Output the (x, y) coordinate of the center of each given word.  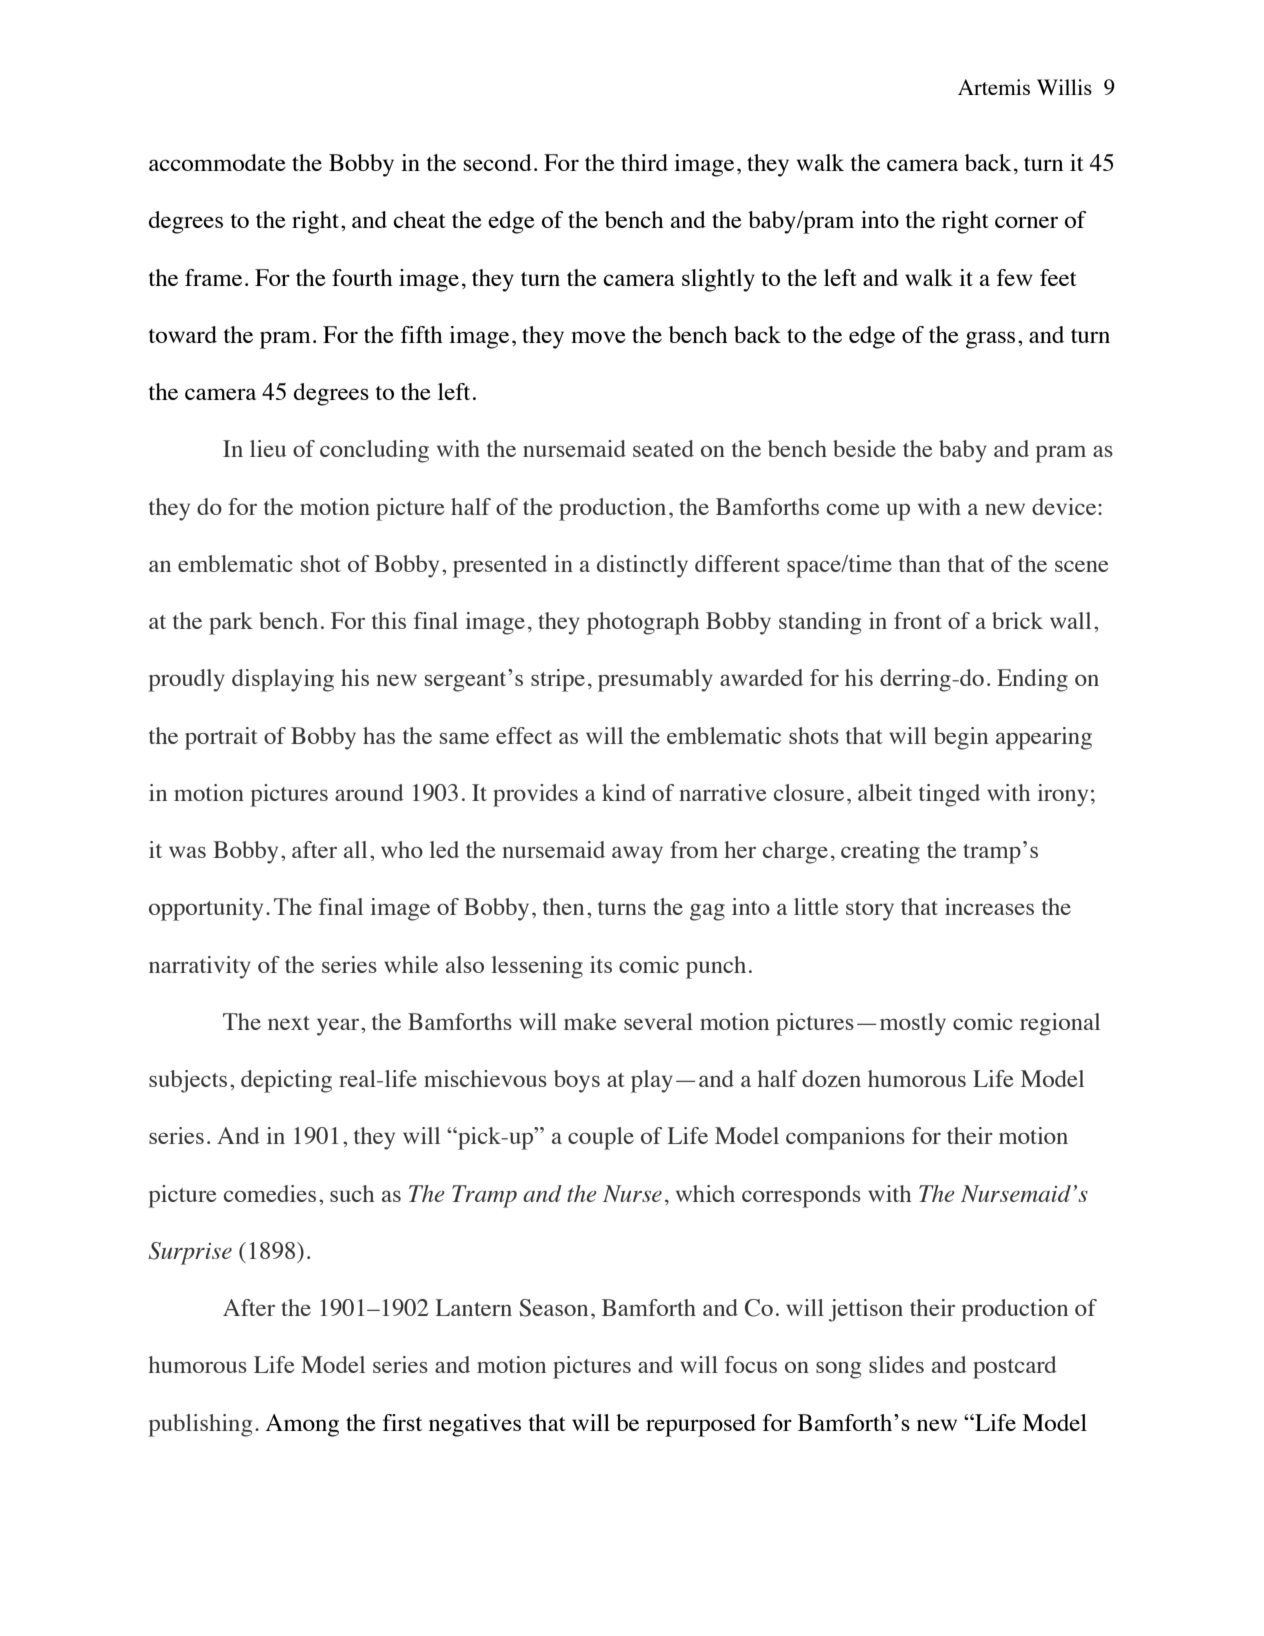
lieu (268, 448)
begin (961, 738)
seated (663, 448)
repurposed (701, 1425)
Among (302, 1425)
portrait (221, 738)
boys (577, 1081)
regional (1060, 1024)
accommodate (217, 162)
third (644, 162)
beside (864, 448)
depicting (286, 1081)
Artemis (994, 87)
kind (624, 792)
